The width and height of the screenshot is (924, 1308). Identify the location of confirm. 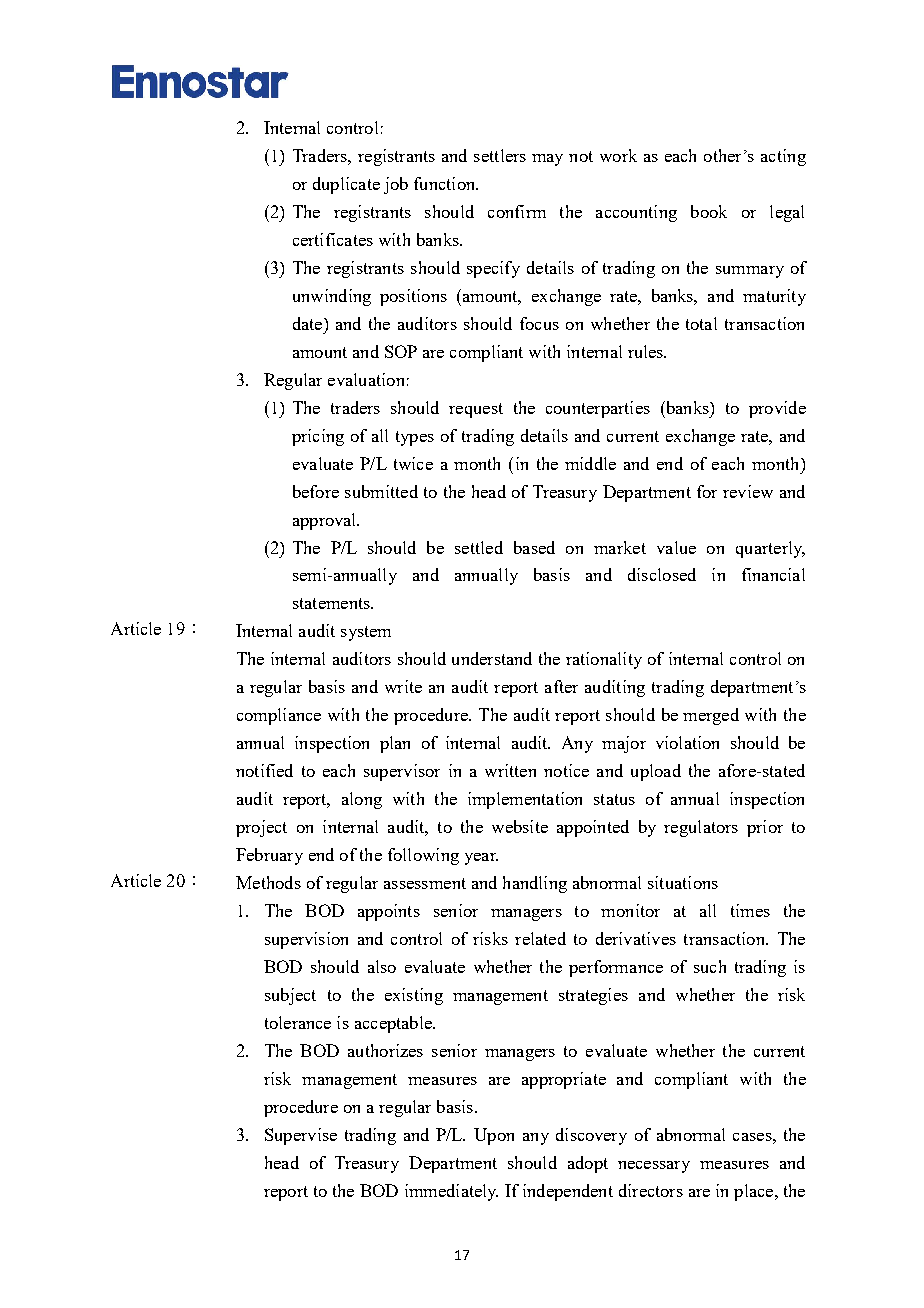
(517, 211).
